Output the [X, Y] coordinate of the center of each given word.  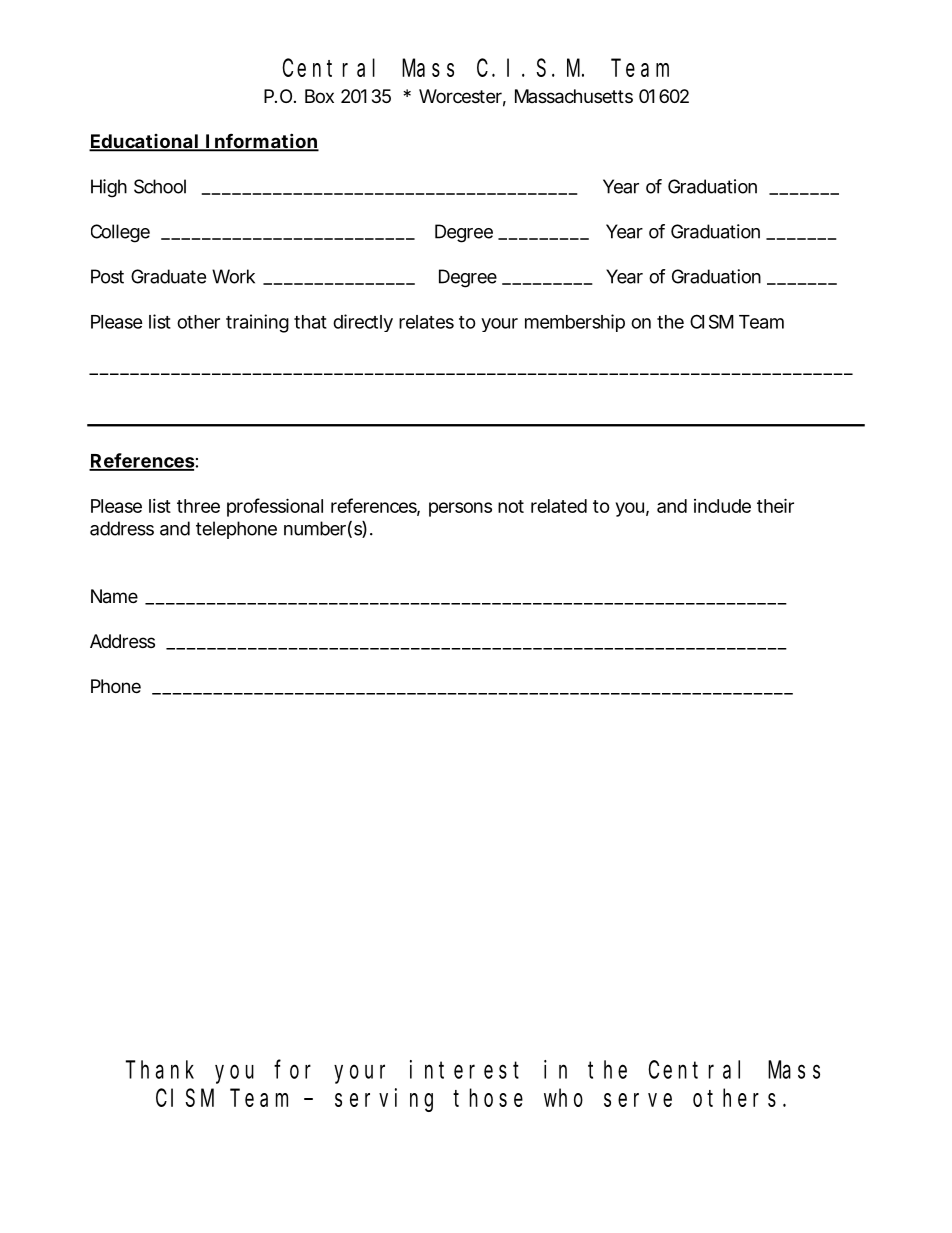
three [198, 506]
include [722, 506]
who [563, 1098]
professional [275, 507]
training [257, 323]
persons [460, 509]
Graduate [168, 276]
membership [575, 323]
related [559, 506]
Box [319, 96]
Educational [144, 142]
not [511, 506]
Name [114, 596]
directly [363, 323]
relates [426, 322]
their [775, 505]
